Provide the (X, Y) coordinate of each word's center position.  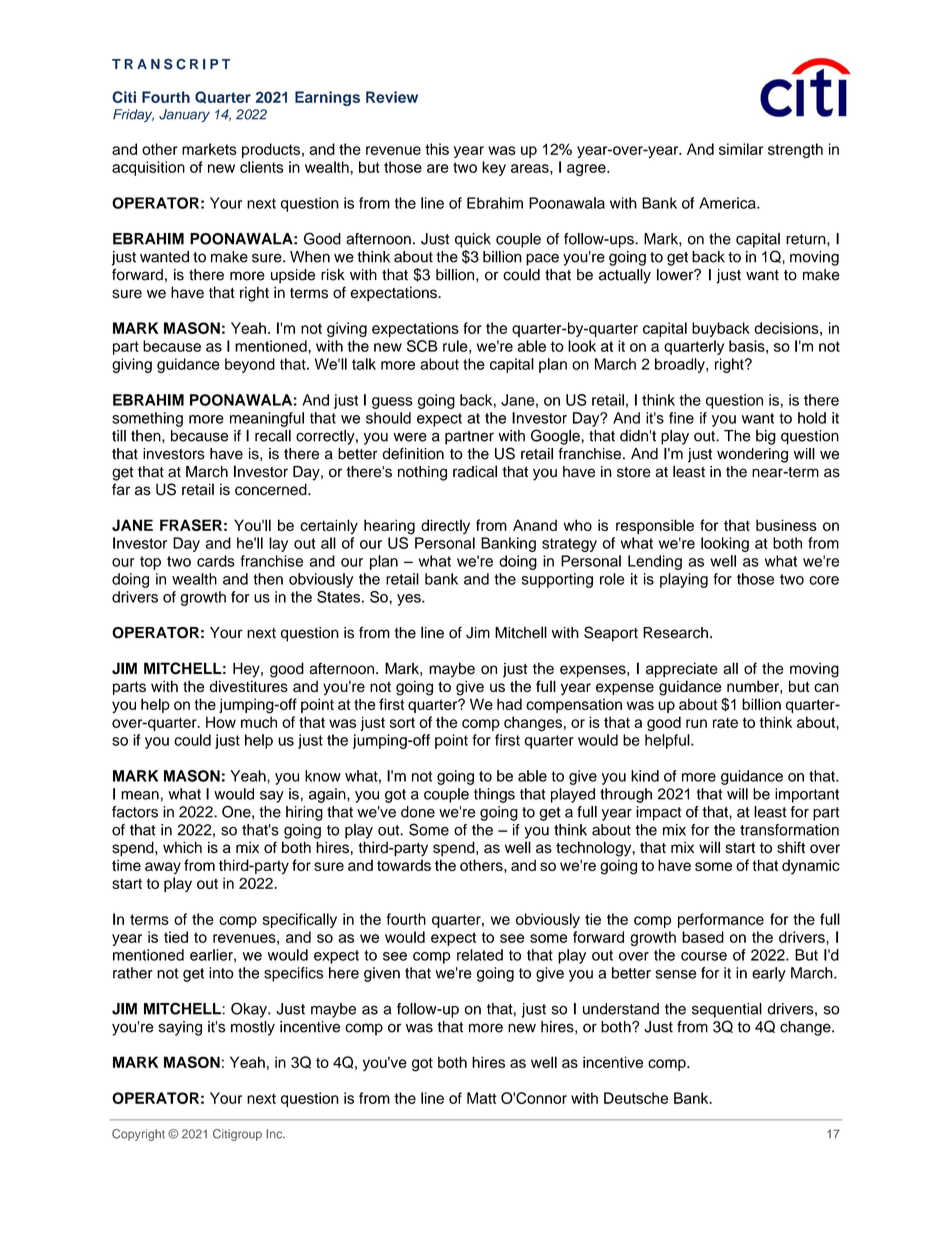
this (437, 149)
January (184, 116)
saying (180, 1028)
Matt (482, 1098)
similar (741, 149)
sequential (727, 1010)
